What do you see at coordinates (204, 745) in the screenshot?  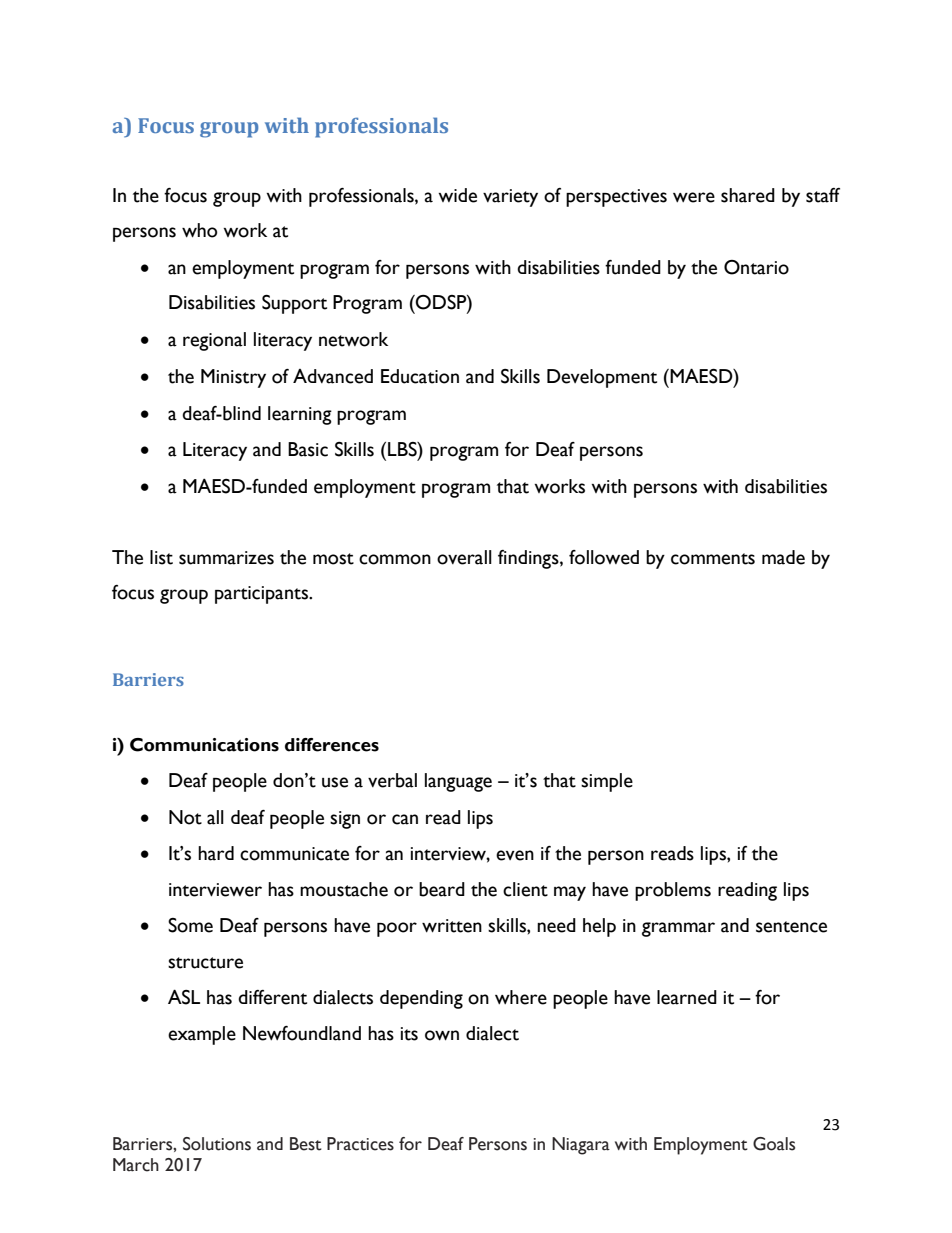 I see `Communications` at bounding box center [204, 745].
